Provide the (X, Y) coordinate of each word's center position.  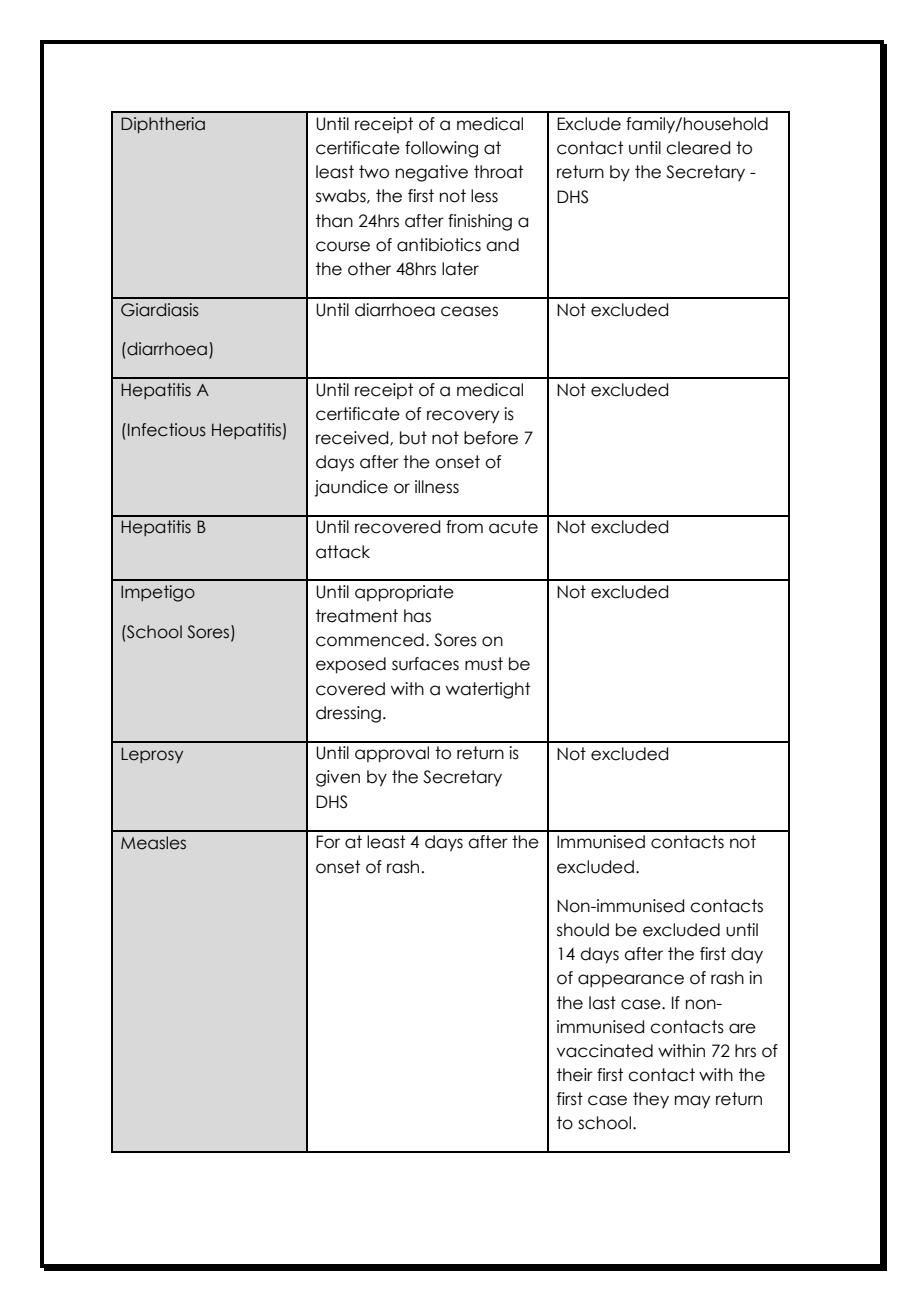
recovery (463, 417)
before (491, 438)
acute (513, 527)
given (338, 778)
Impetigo (158, 593)
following (441, 149)
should (583, 930)
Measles (153, 843)
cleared (698, 148)
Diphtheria (163, 125)
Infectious (167, 430)
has (417, 616)
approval (392, 754)
